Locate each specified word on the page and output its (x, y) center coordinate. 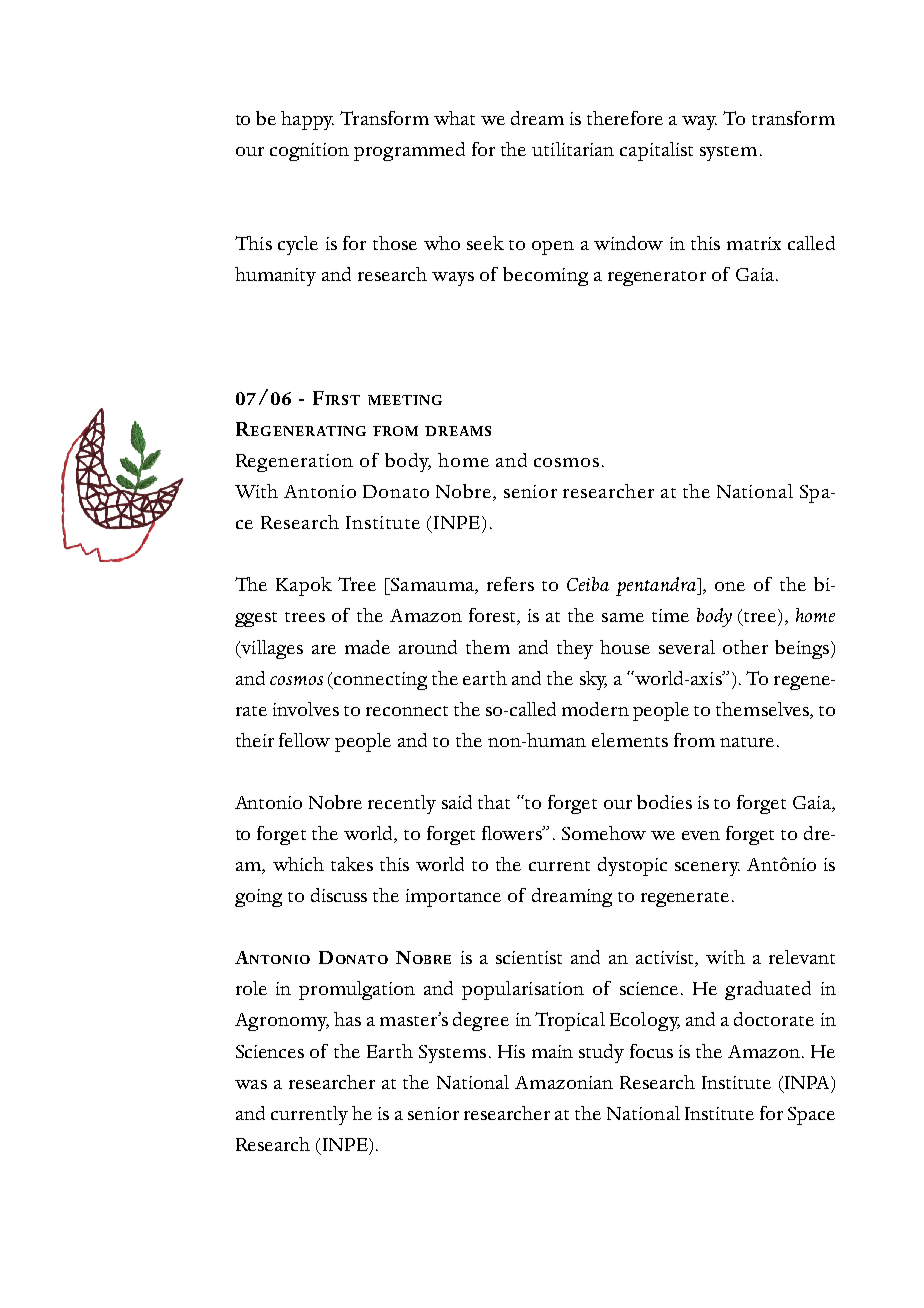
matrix (754, 243)
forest (493, 616)
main (552, 1051)
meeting (405, 400)
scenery (707, 869)
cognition (309, 152)
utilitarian (573, 149)
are (324, 649)
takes (352, 864)
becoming (545, 276)
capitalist (656, 151)
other (745, 647)
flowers (513, 833)
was (251, 1084)
